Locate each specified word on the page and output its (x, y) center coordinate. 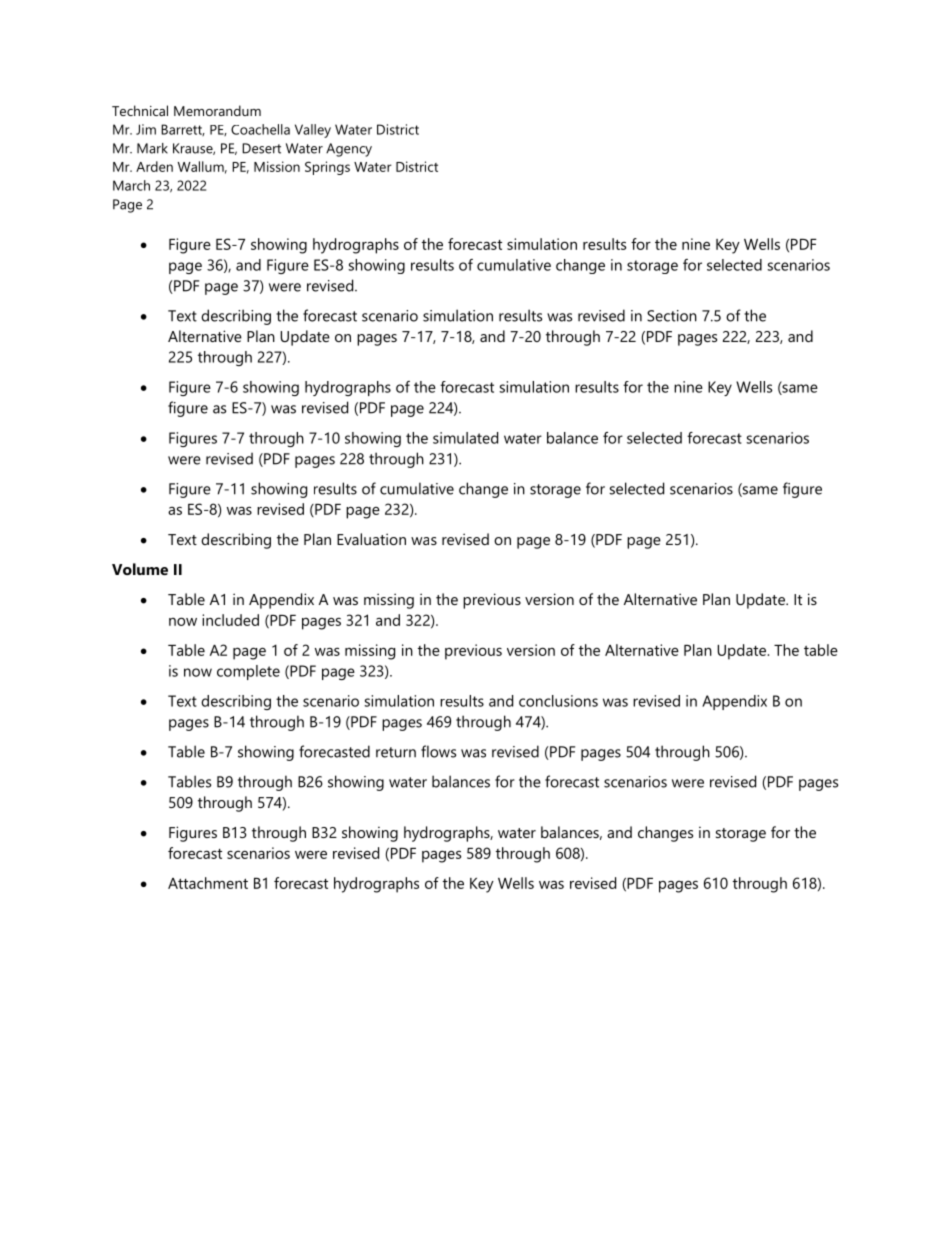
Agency (349, 150)
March (131, 185)
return (396, 752)
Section (672, 316)
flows (438, 751)
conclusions (558, 701)
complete (248, 672)
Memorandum (217, 110)
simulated (465, 438)
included (230, 620)
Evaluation (371, 539)
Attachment (208, 883)
